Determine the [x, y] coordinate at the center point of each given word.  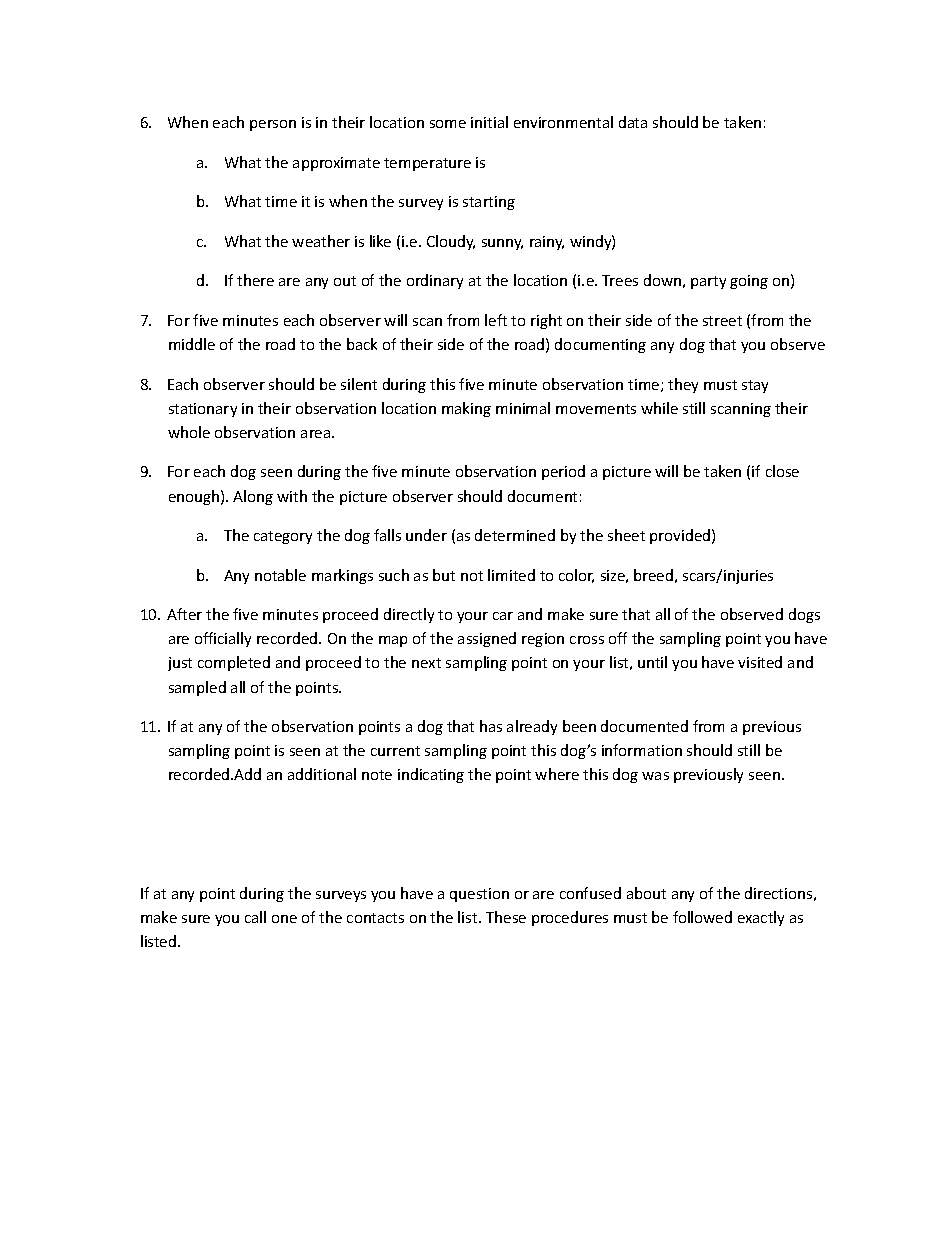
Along [253, 497]
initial [489, 122]
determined [515, 535]
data [633, 122]
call [255, 917]
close [782, 471]
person [273, 125]
